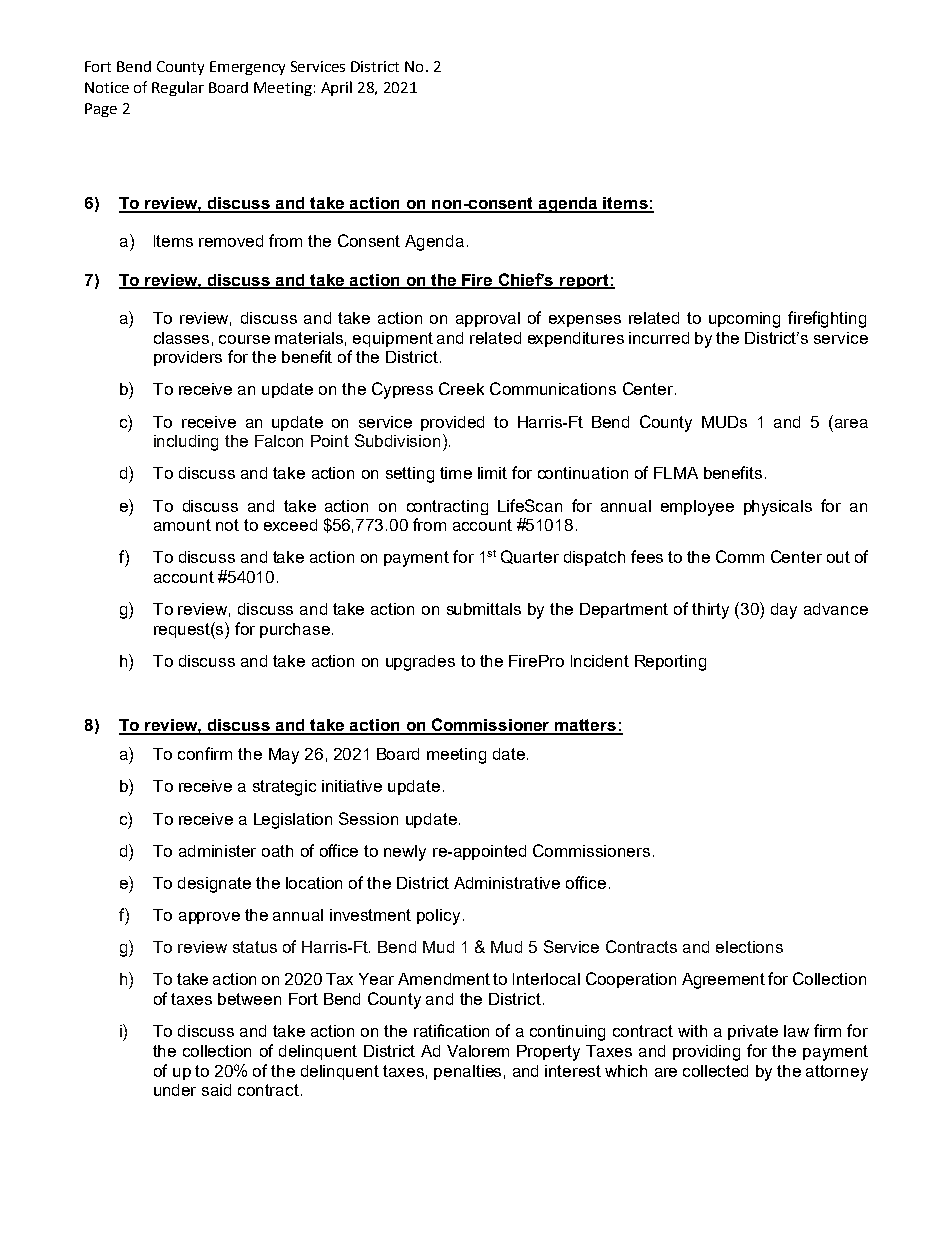 This screenshot has height=1233, width=952. Describe the element at coordinates (181, 338) in the screenshot. I see `classes` at that location.
